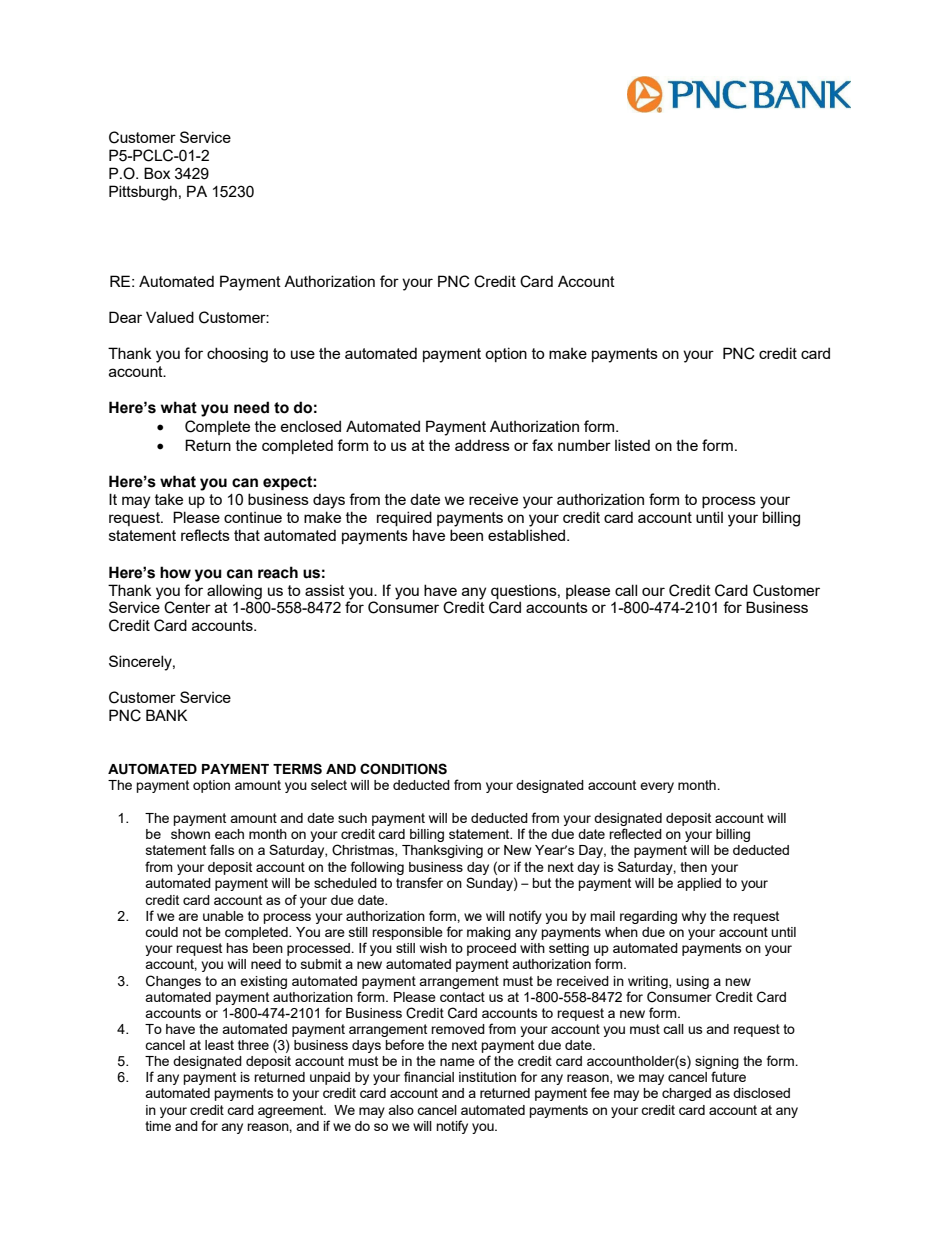 The height and width of the screenshot is (1233, 952). Describe the element at coordinates (686, 1094) in the screenshot. I see `charged` at that location.
